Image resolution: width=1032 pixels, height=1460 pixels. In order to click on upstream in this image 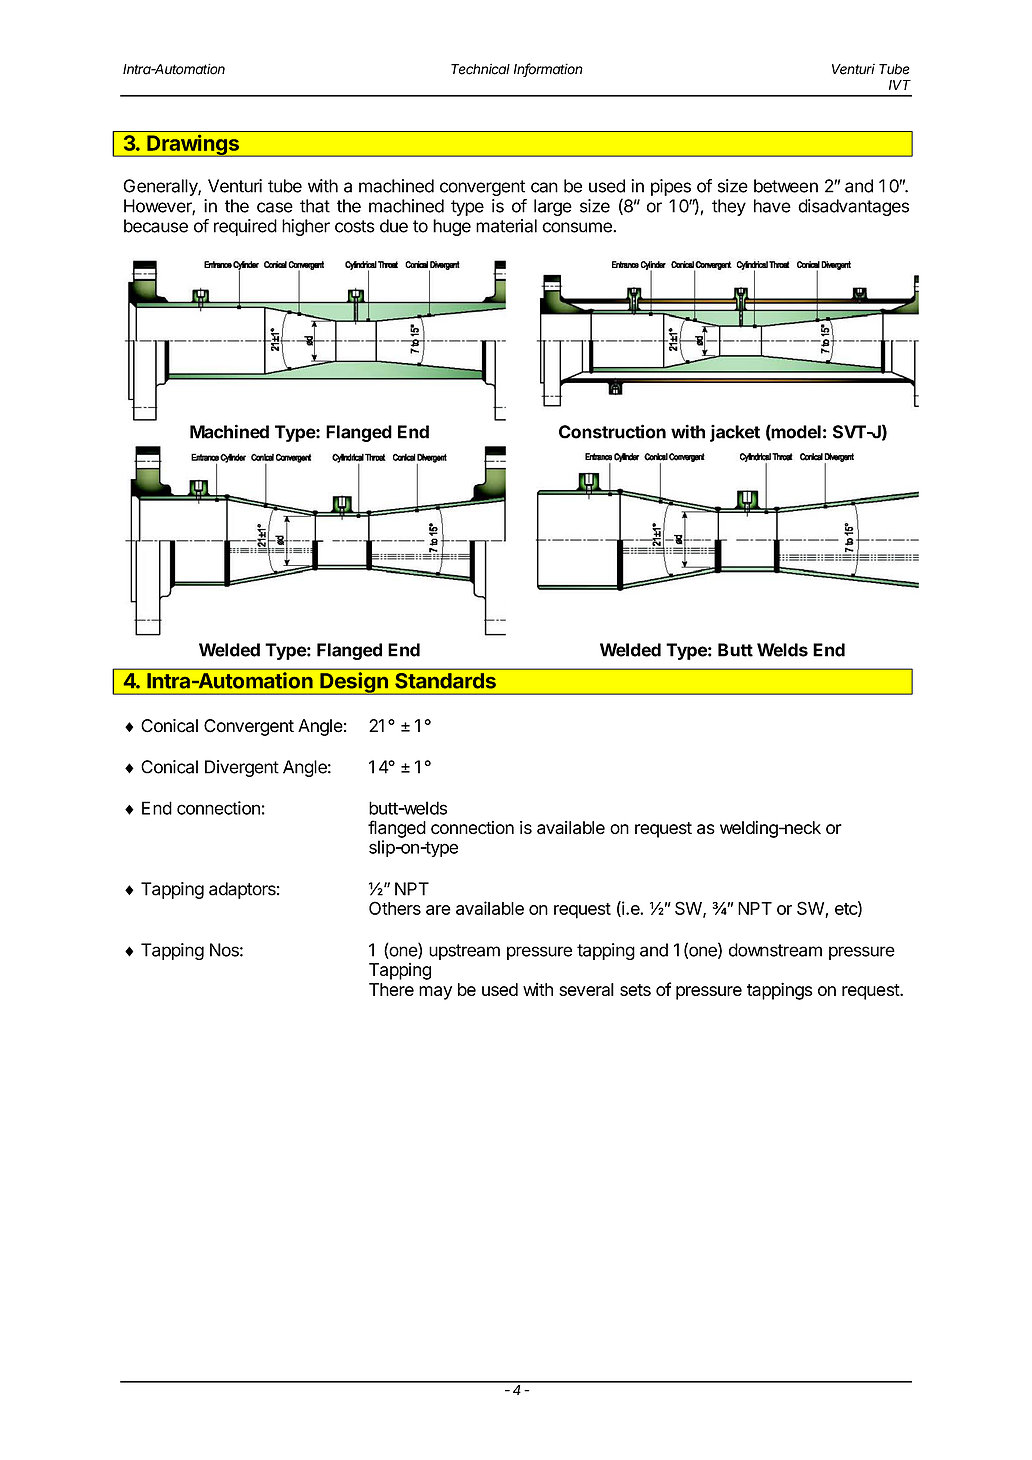, I will do `click(464, 952)`.
